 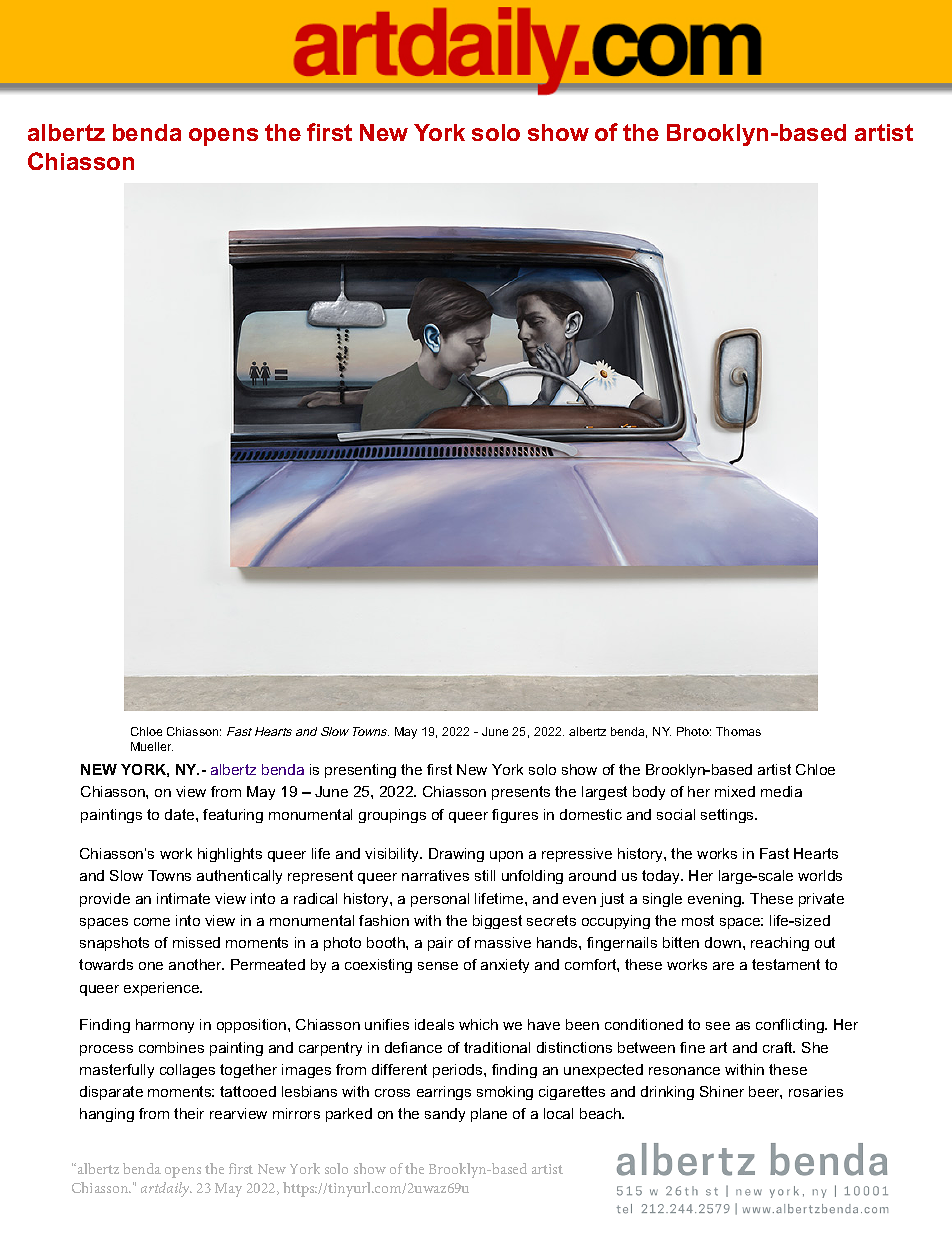 What do you see at coordinates (497, 922) in the page?
I see `biggest` at bounding box center [497, 922].
